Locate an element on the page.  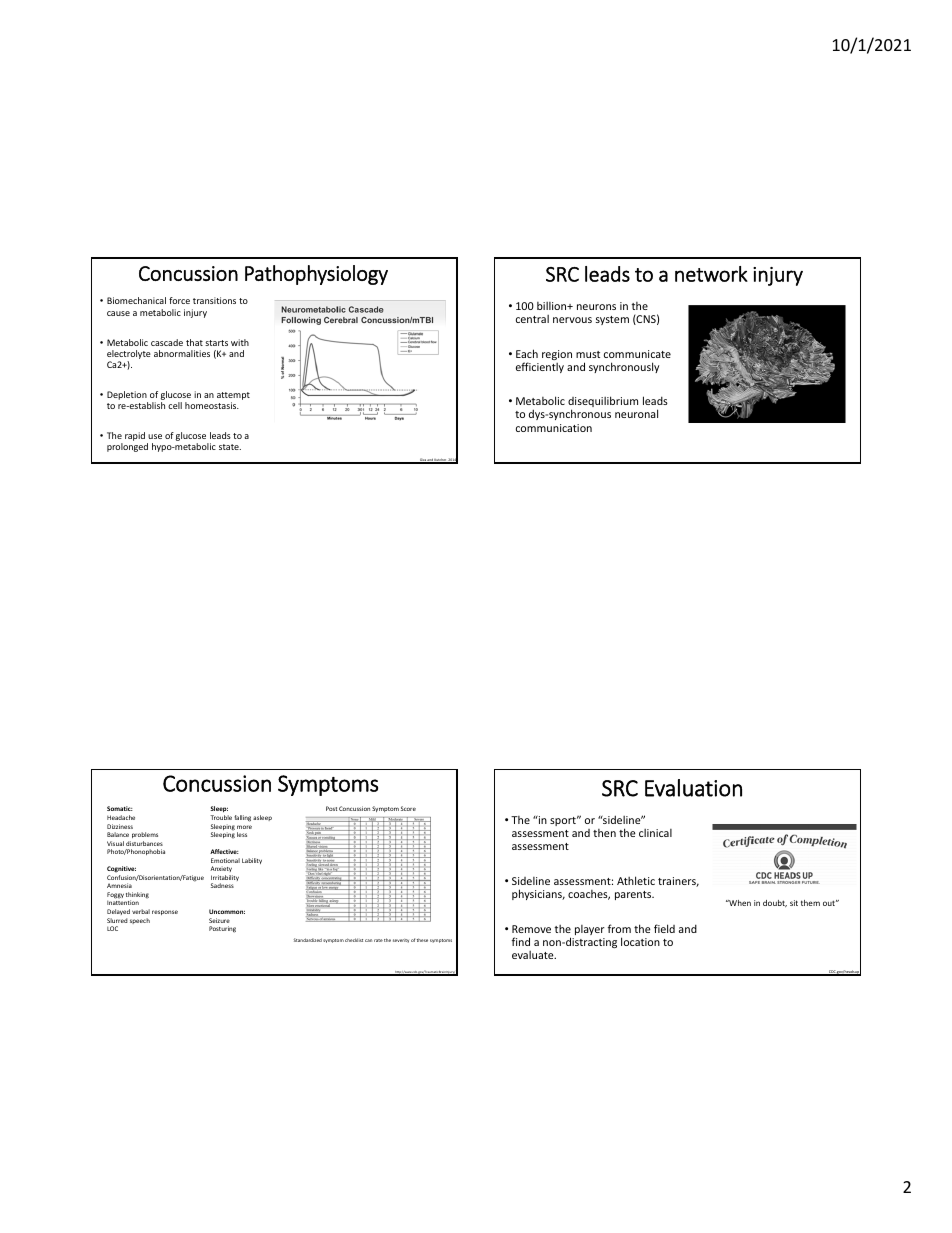
state is located at coordinates (230, 447).
